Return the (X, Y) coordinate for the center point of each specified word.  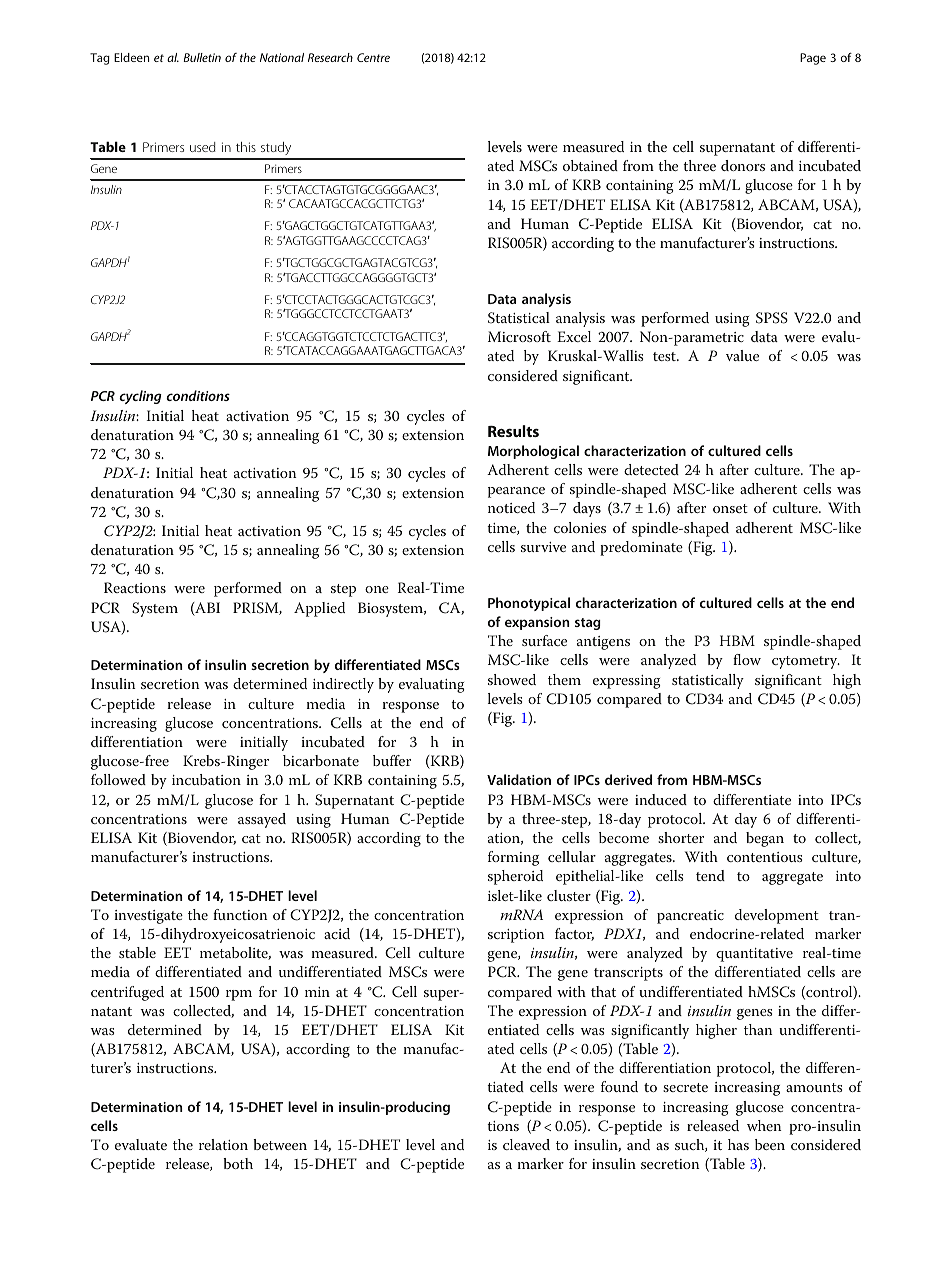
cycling (140, 397)
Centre (373, 57)
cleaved (526, 1144)
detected (651, 469)
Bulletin (202, 57)
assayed (262, 820)
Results (513, 431)
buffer (392, 760)
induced (661, 799)
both (238, 1163)
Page (813, 59)
